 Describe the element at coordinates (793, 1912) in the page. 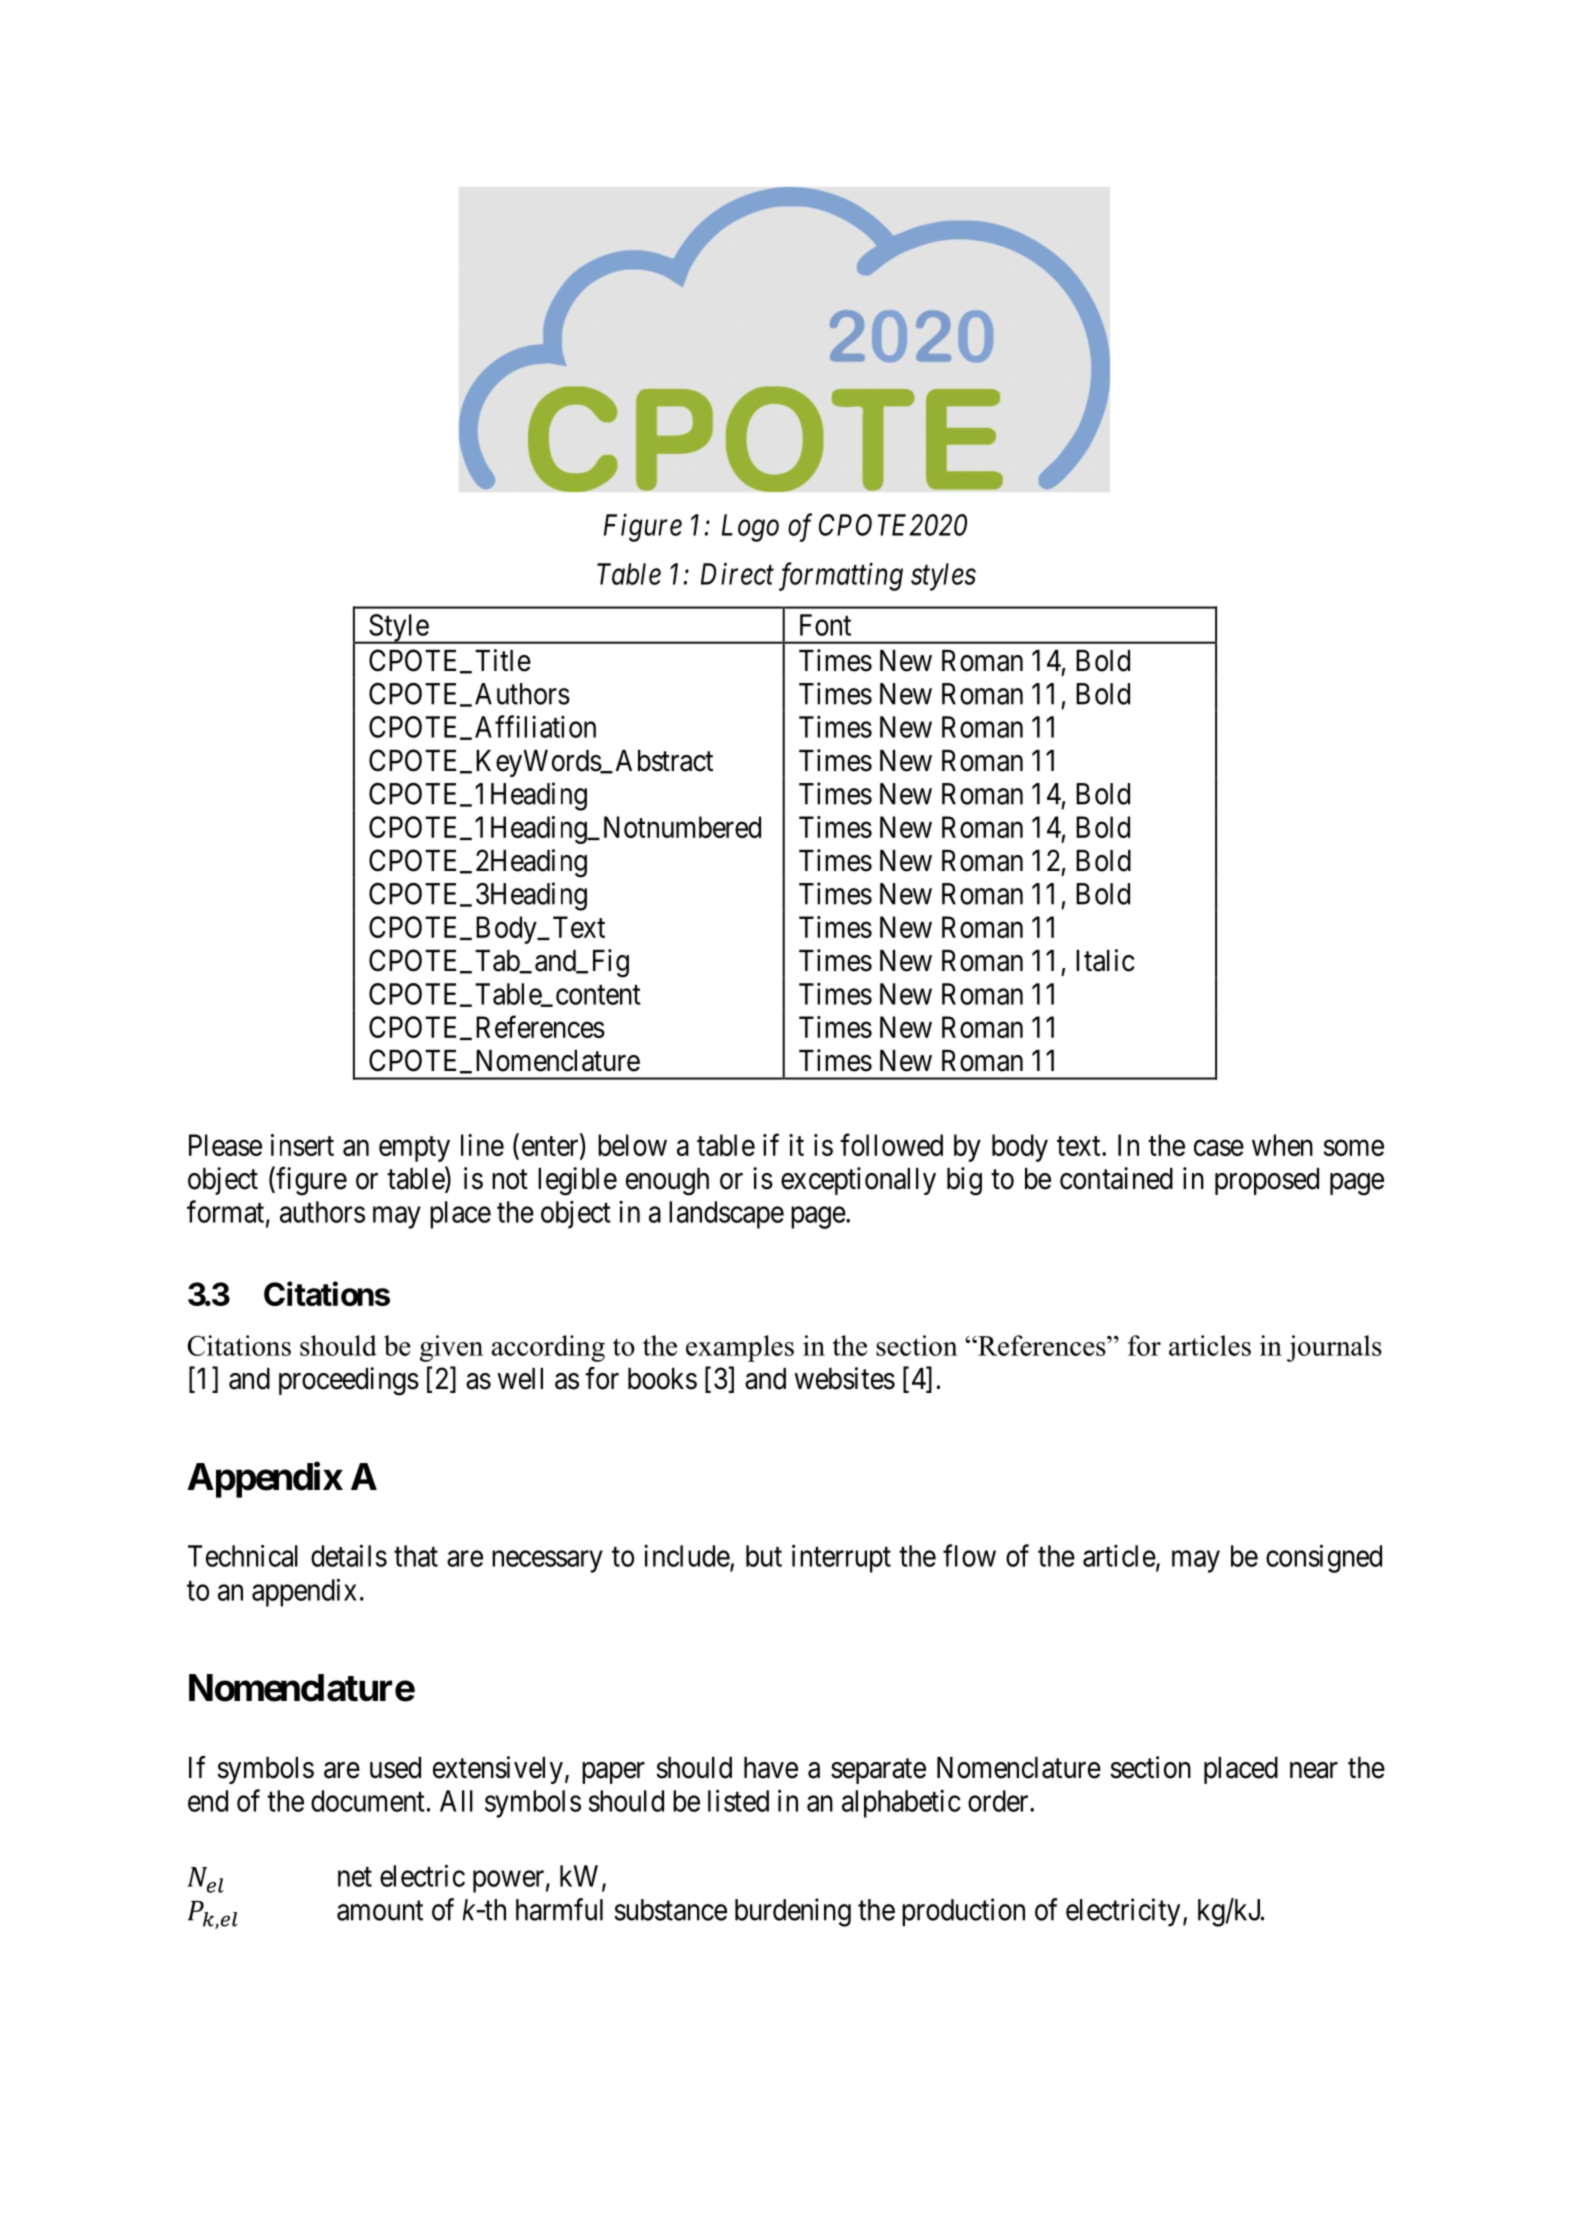

I see `burdening` at that location.
